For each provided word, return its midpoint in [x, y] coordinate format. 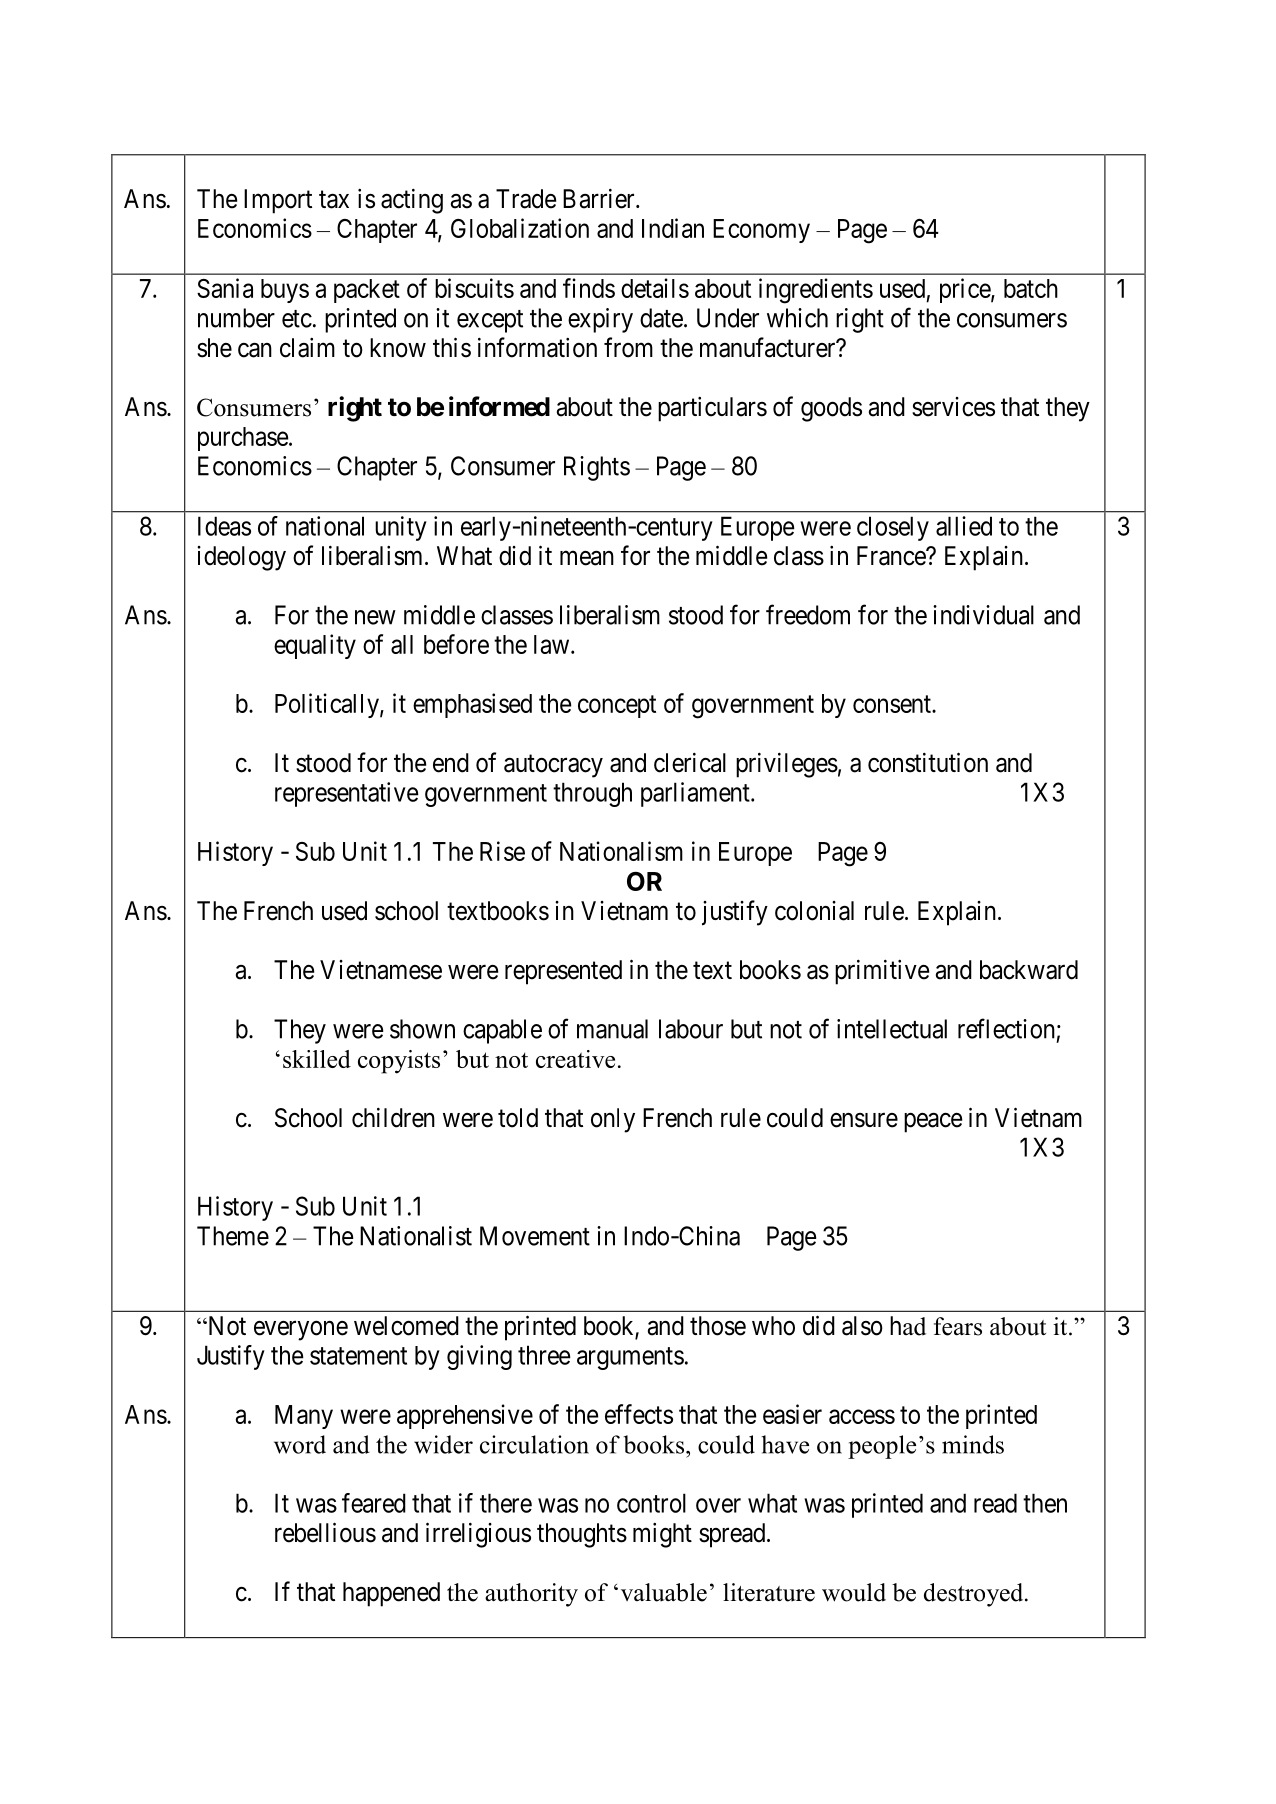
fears [958, 1326]
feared [374, 1503]
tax [334, 200]
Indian [673, 228]
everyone [301, 1331]
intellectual [892, 1029]
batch [1031, 288]
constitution [928, 762]
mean [587, 558]
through [592, 794]
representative [347, 794]
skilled [317, 1059]
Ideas [224, 526]
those [718, 1326]
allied [964, 526]
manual [612, 1029]
